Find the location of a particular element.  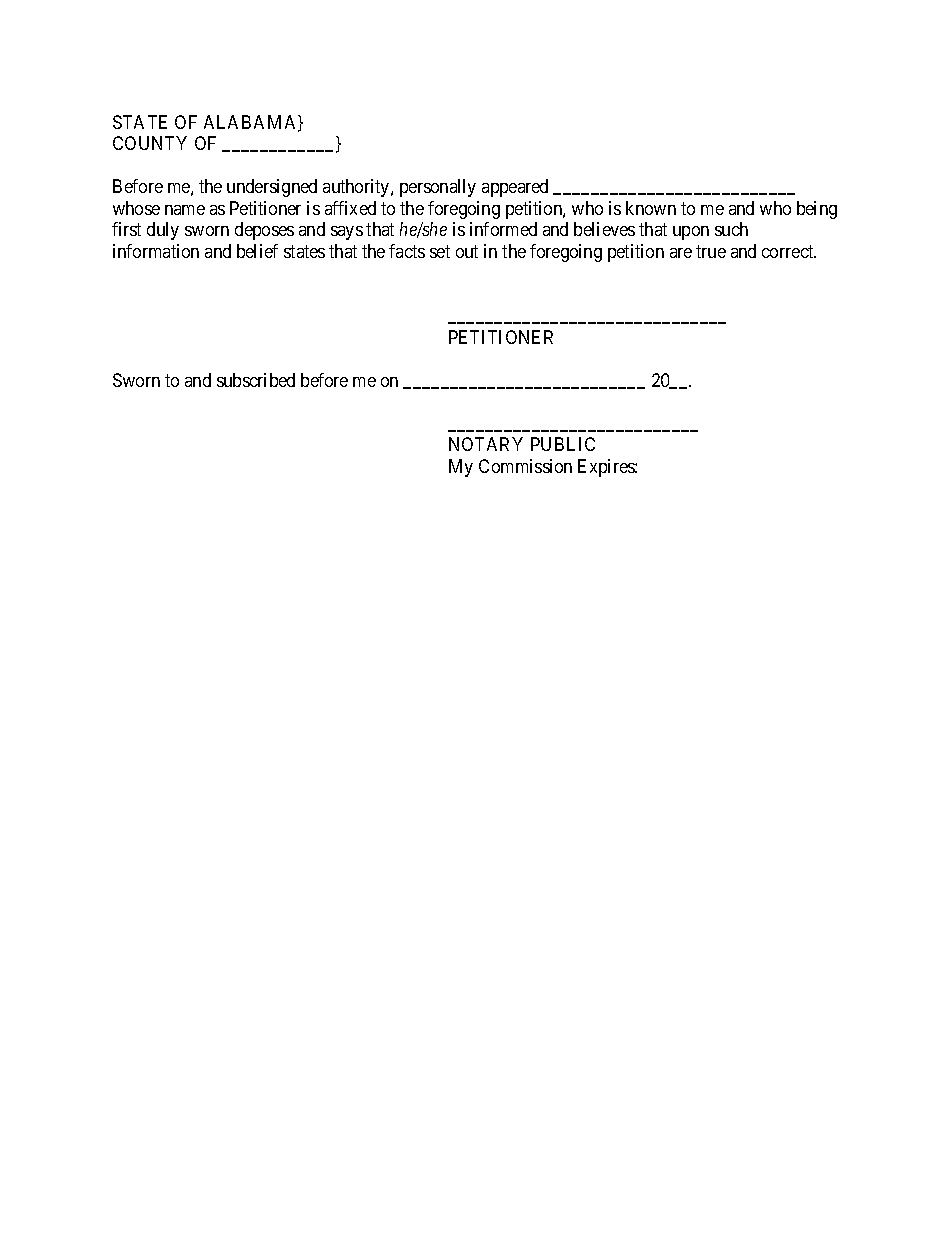

personally is located at coordinates (438, 188).
